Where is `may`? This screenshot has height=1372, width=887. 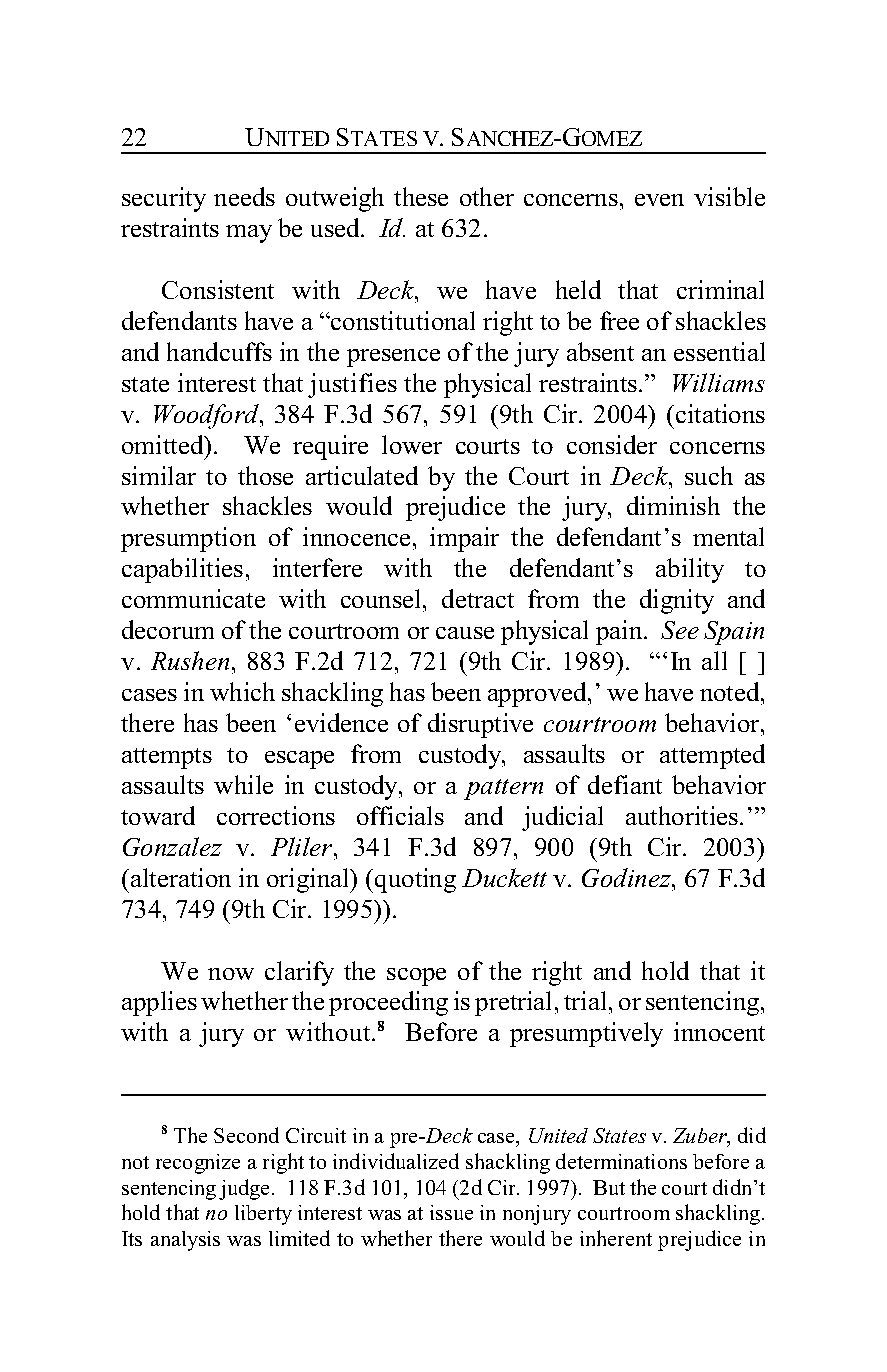 may is located at coordinates (249, 234).
